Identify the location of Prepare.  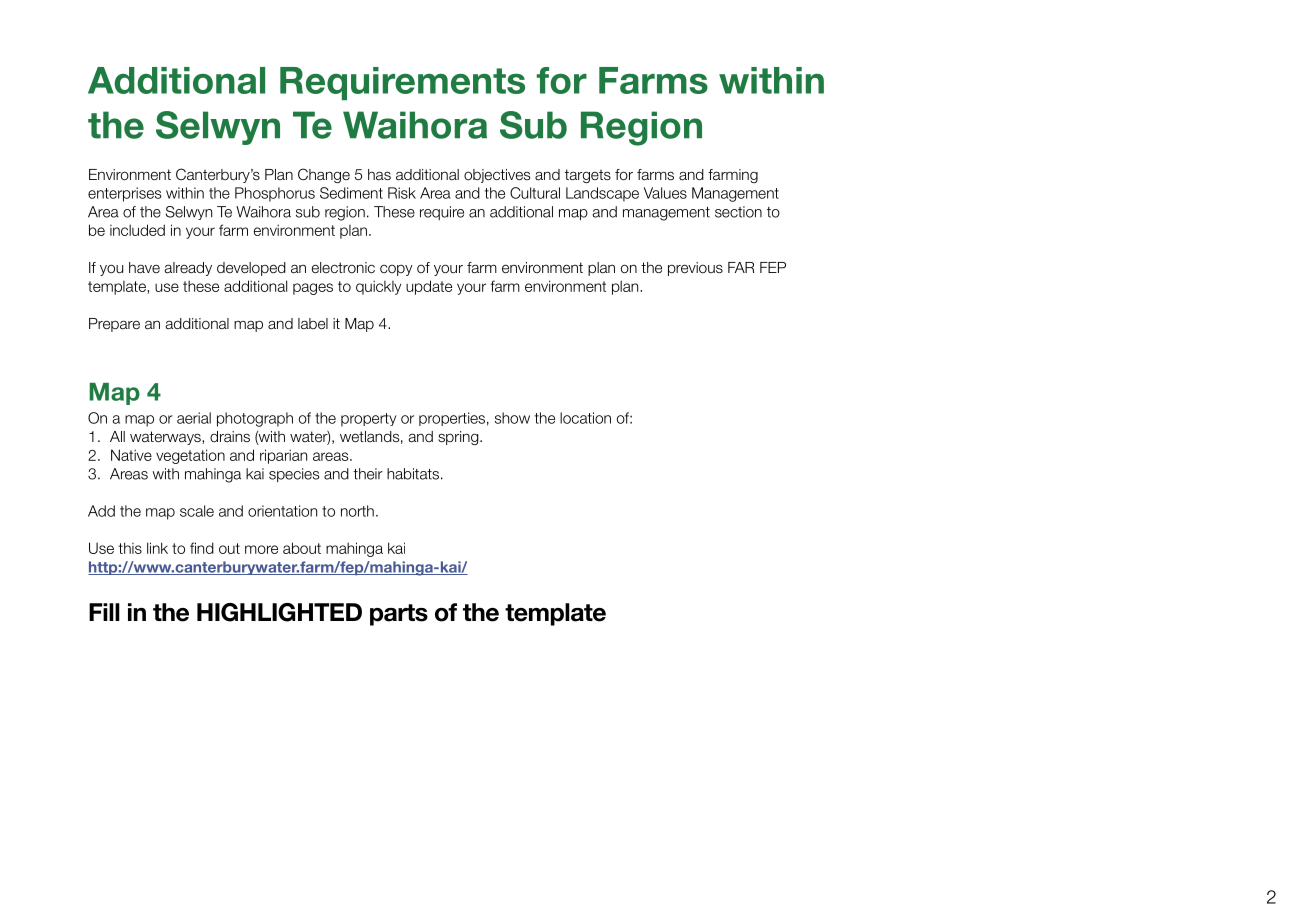
(114, 325).
